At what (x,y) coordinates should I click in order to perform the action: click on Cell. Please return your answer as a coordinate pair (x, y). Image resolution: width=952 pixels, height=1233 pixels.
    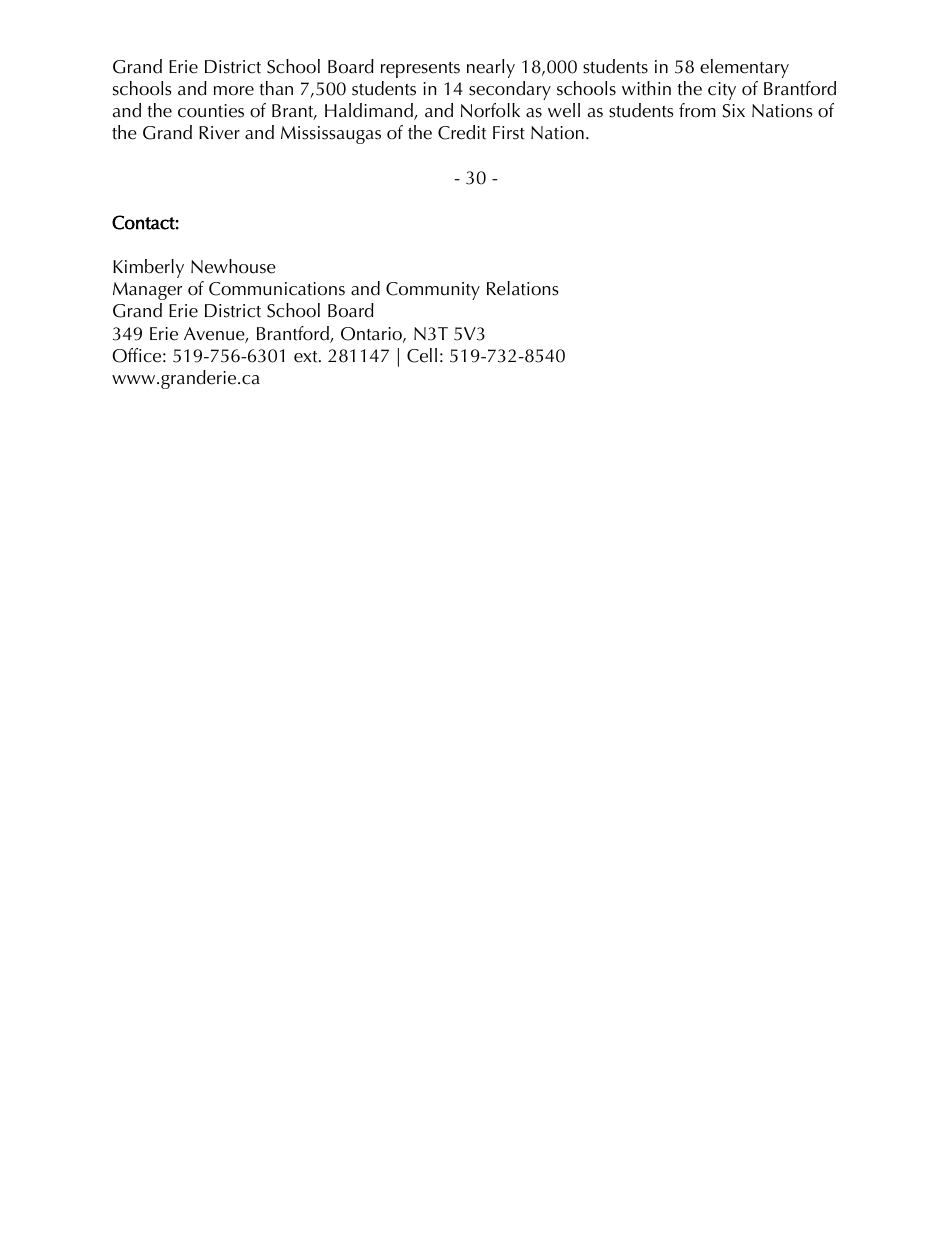
    Looking at the image, I should click on (422, 355).
